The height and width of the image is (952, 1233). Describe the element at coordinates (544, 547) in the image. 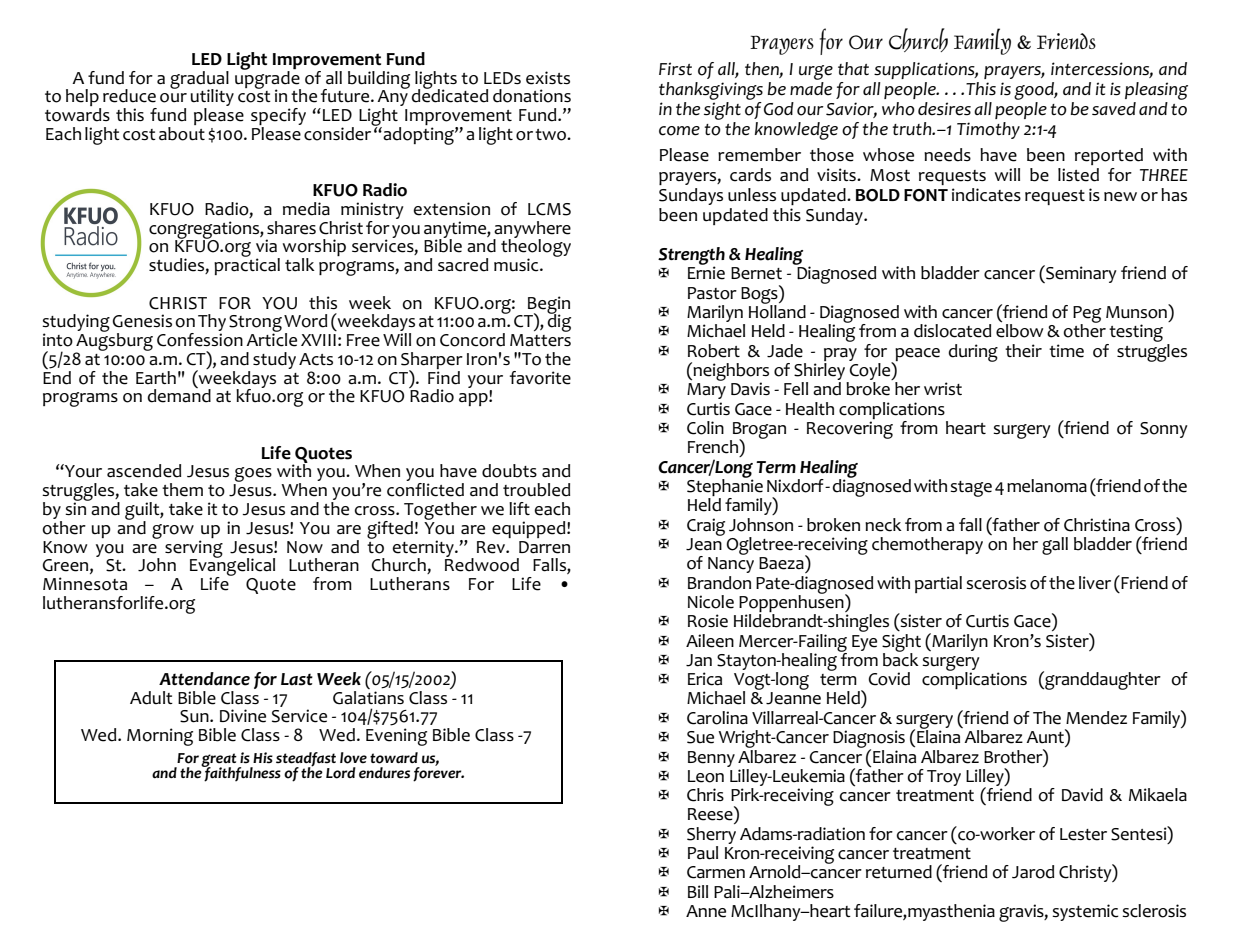

I see `Darren` at that location.
